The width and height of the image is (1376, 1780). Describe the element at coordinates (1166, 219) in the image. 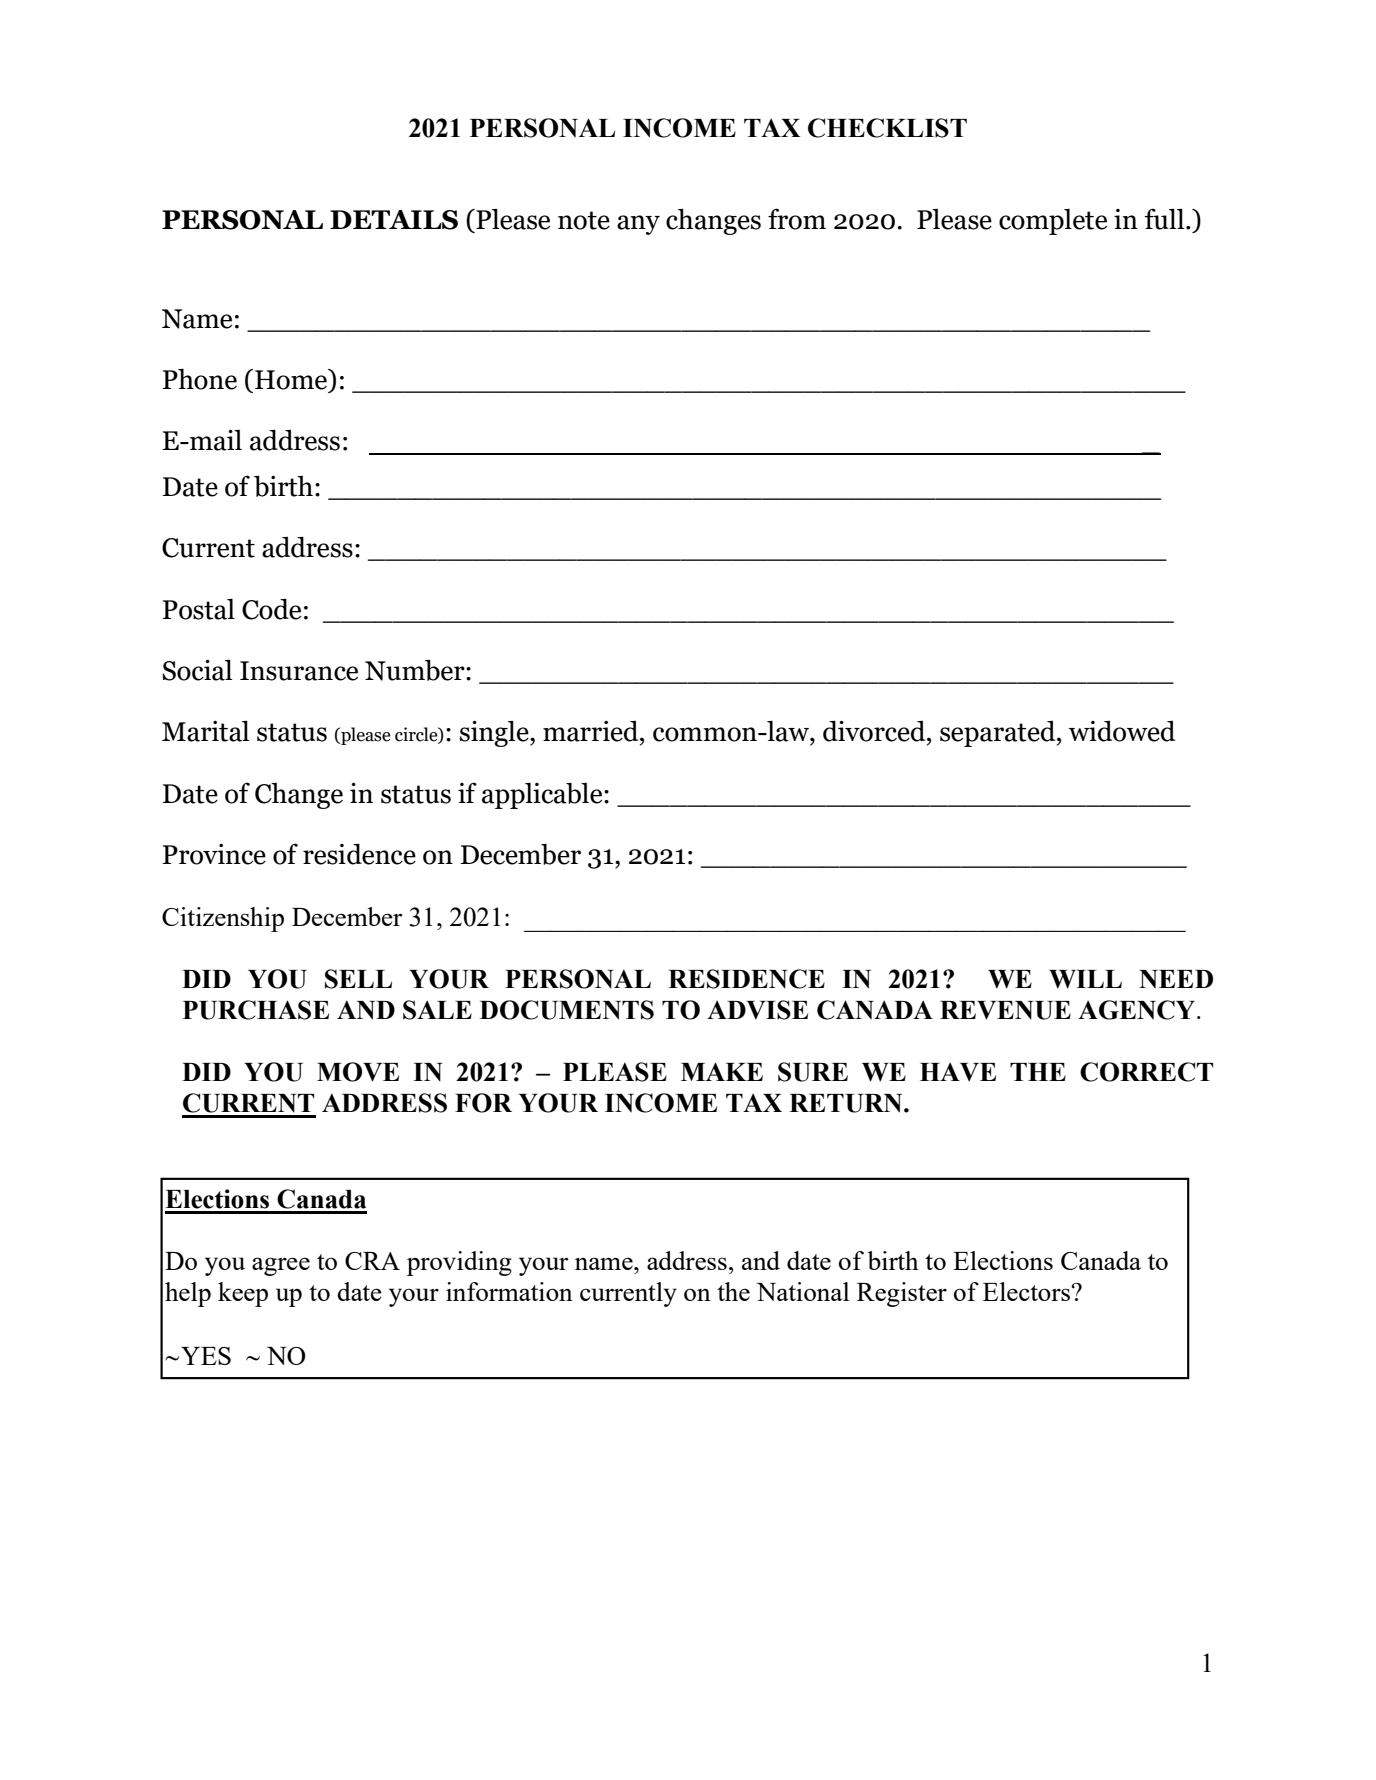

I see `full` at that location.
